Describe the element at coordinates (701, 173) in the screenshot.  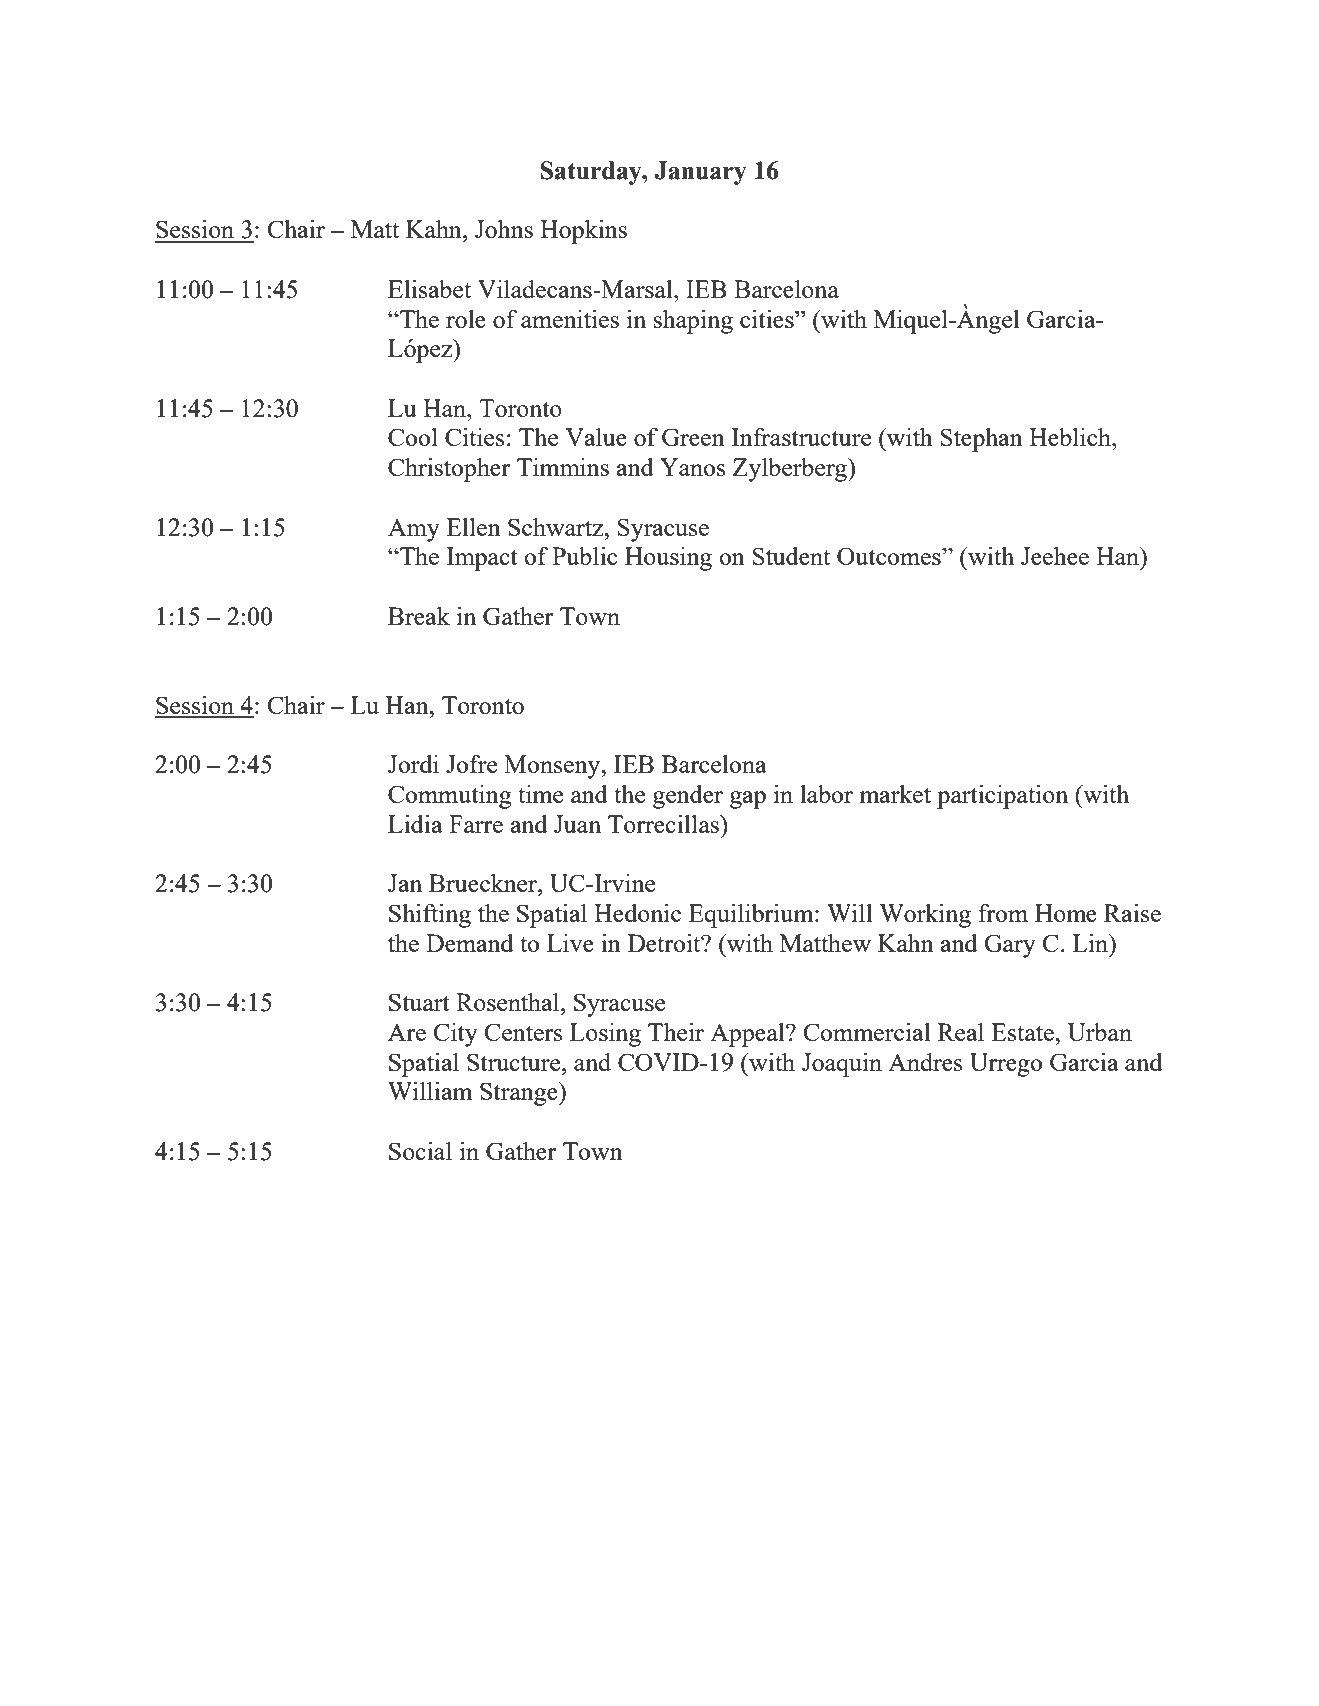
I see `January` at that location.
